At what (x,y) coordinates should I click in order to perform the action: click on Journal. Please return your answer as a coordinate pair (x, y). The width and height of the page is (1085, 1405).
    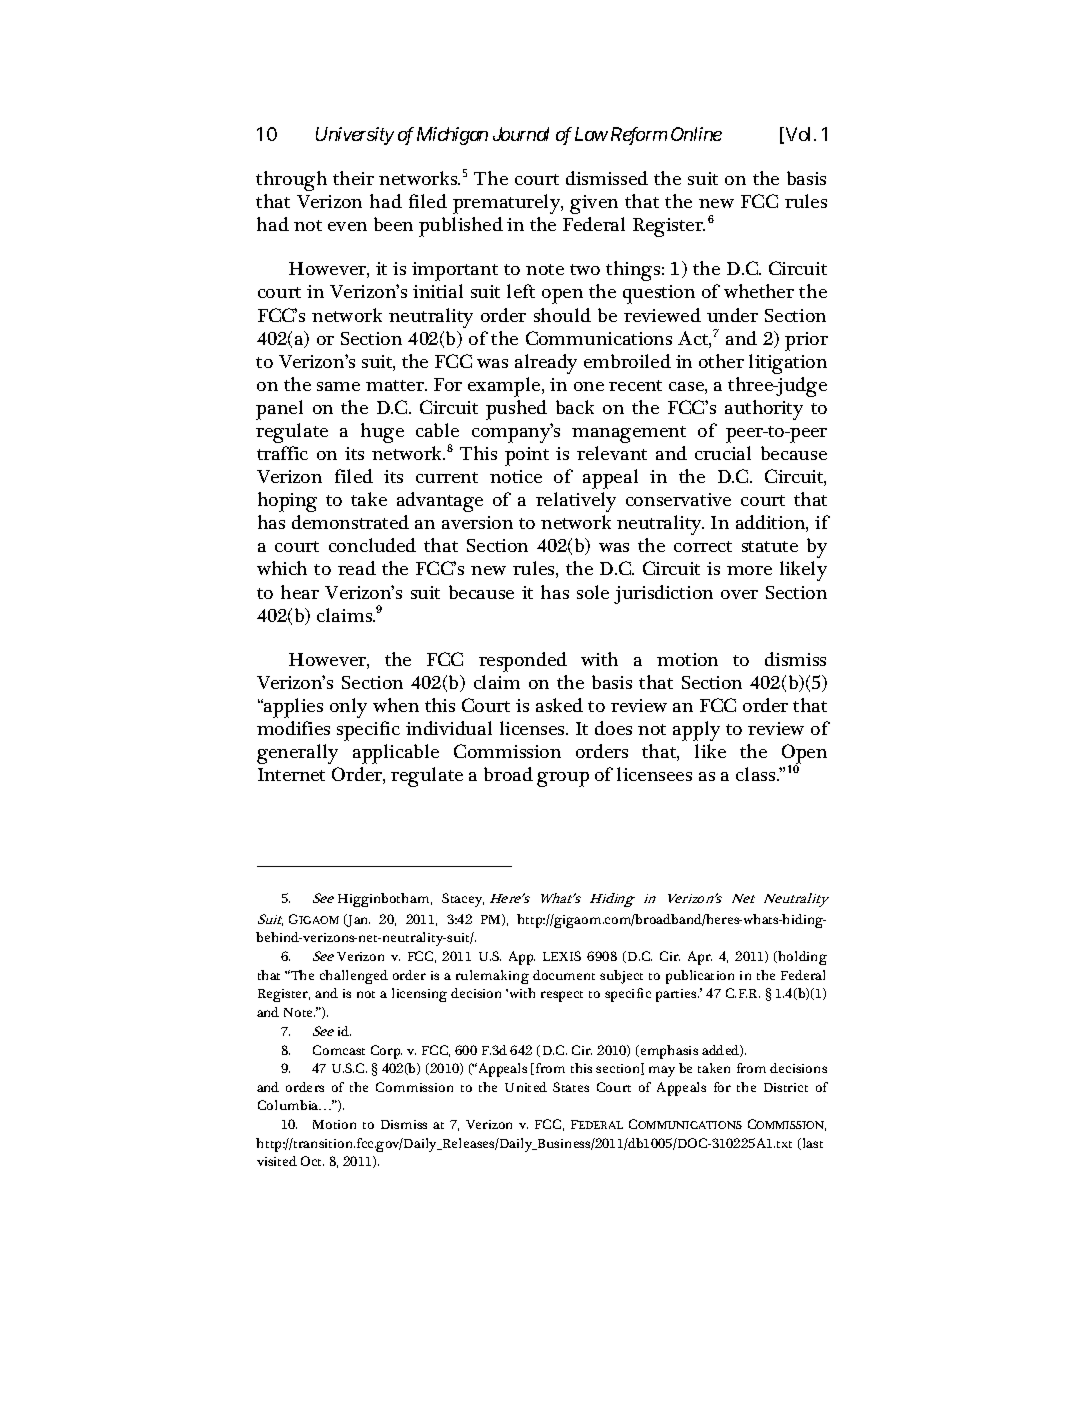
    Looking at the image, I should click on (521, 134).
